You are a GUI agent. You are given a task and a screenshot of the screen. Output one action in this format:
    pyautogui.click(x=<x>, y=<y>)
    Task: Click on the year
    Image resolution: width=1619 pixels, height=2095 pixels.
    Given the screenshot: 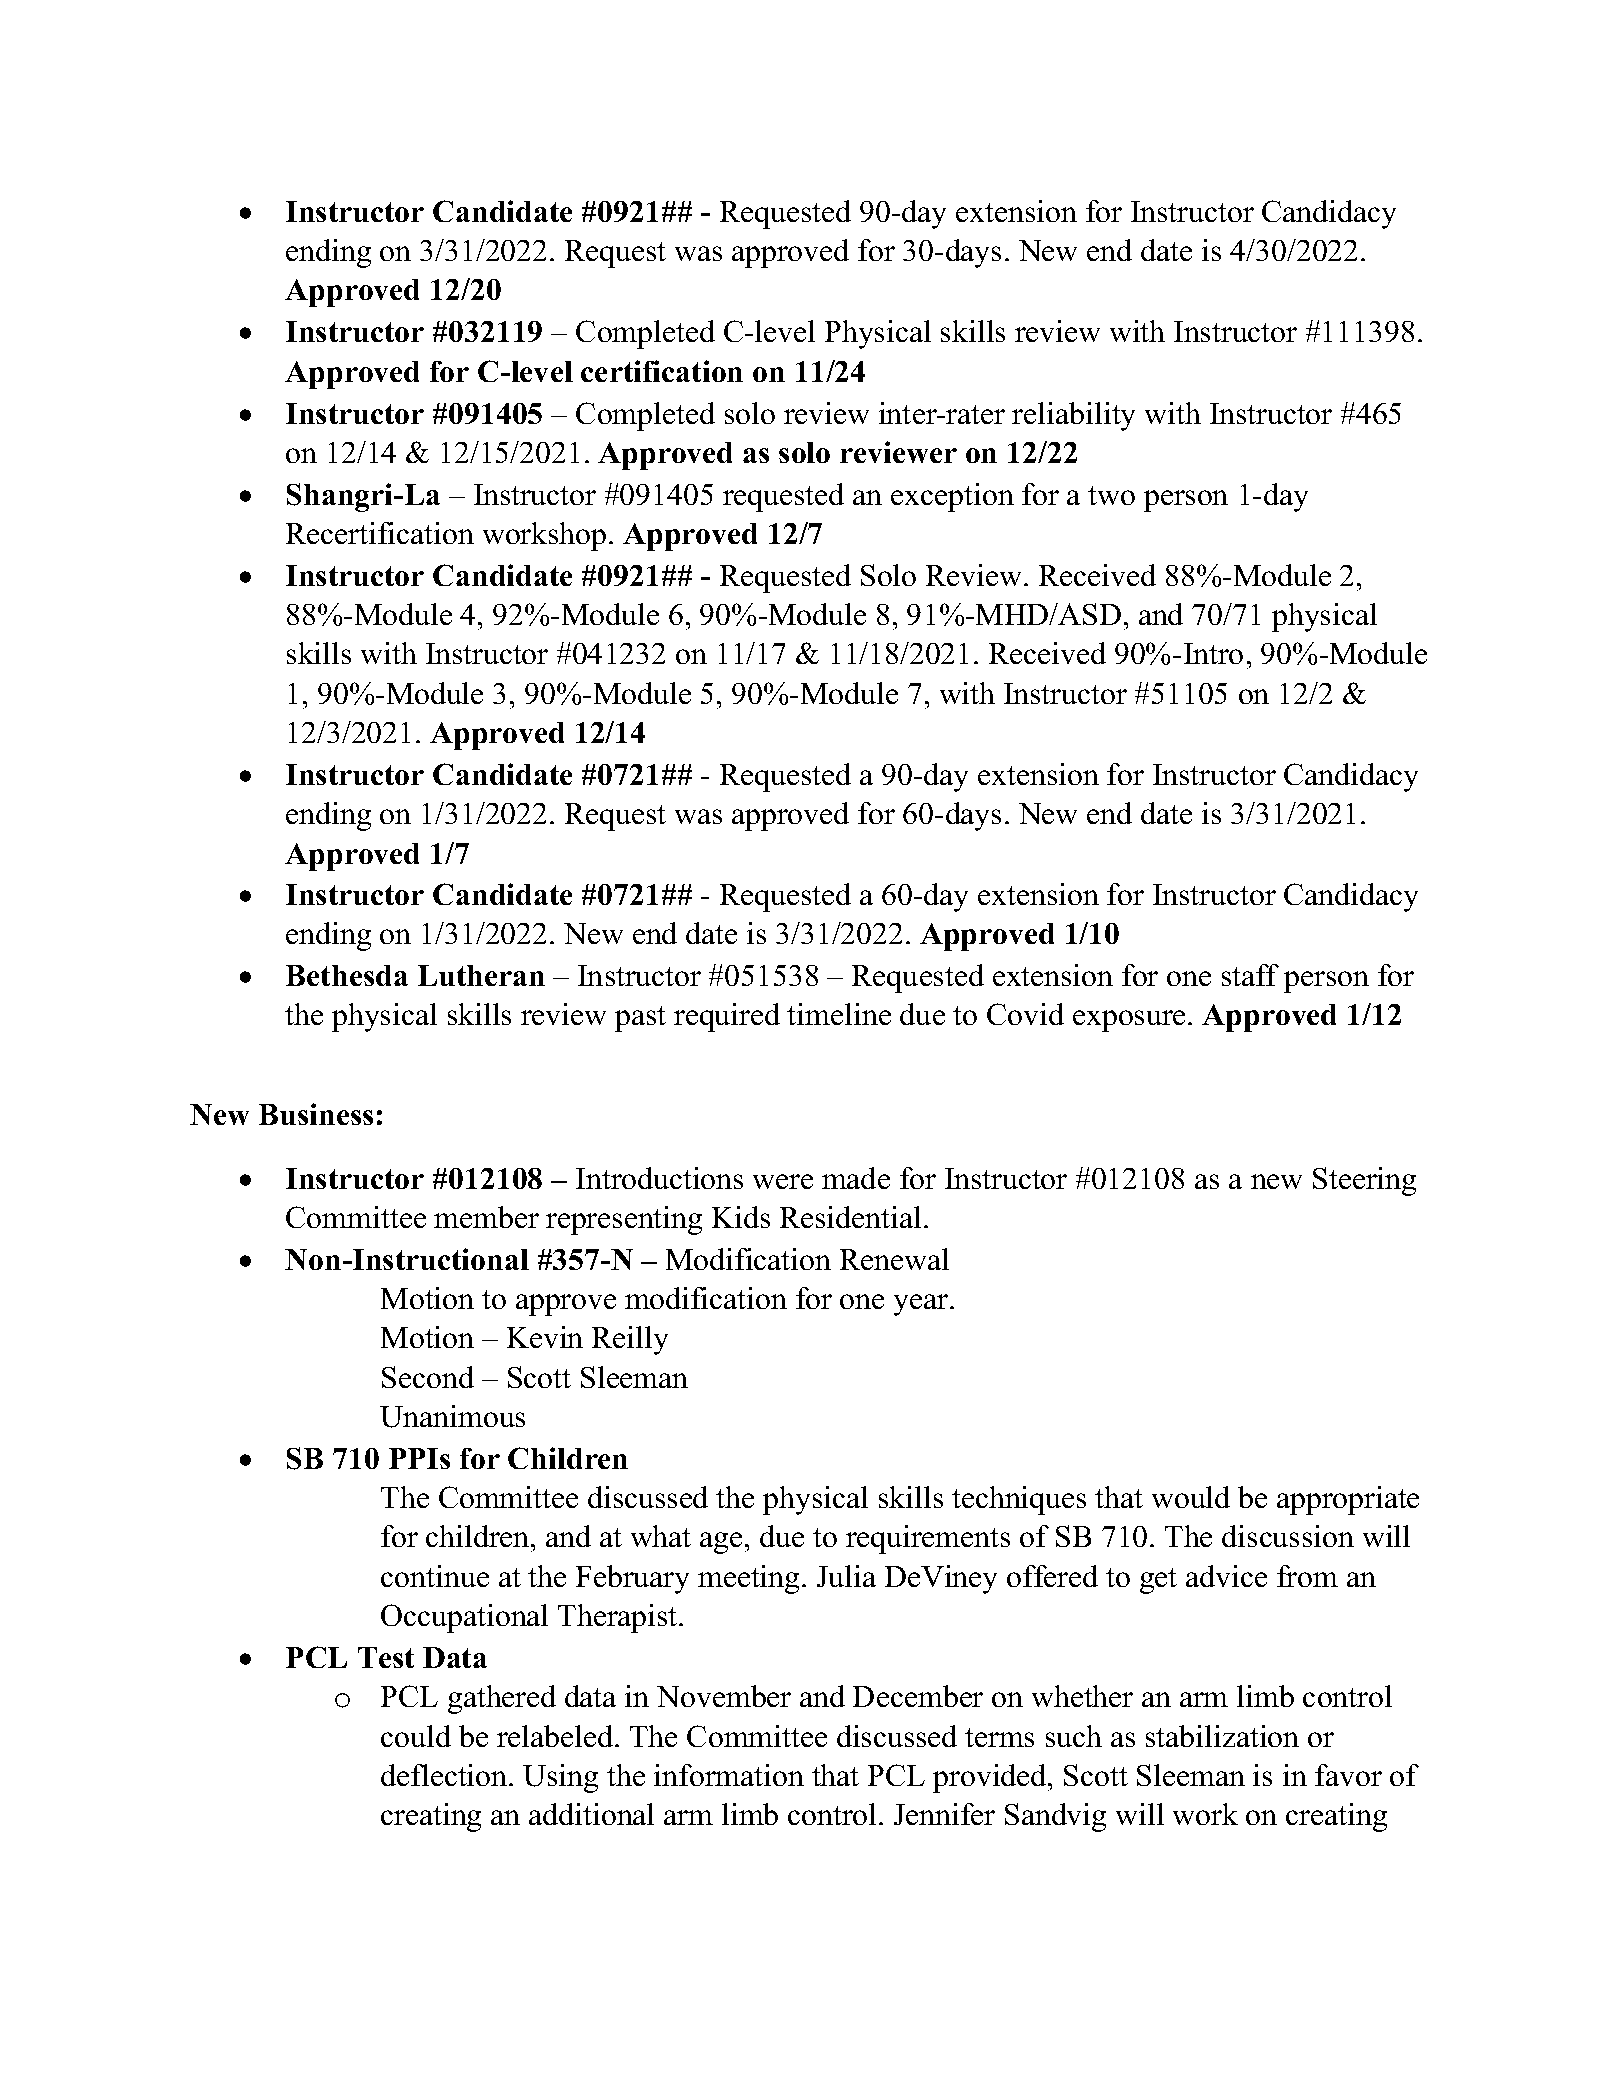 What is the action you would take?
    pyautogui.click(x=922, y=1305)
